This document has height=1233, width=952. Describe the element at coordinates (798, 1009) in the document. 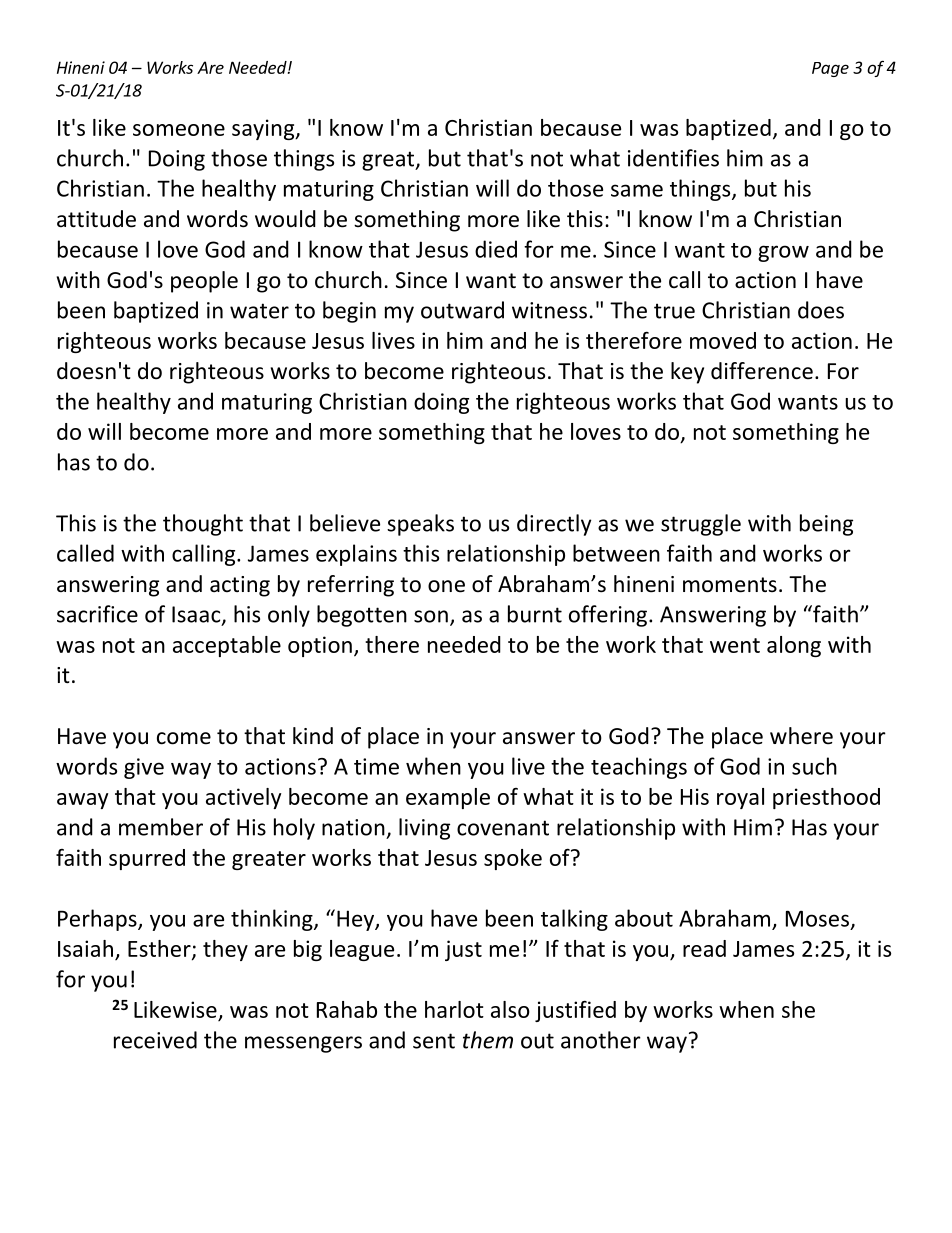

I see `she` at that location.
